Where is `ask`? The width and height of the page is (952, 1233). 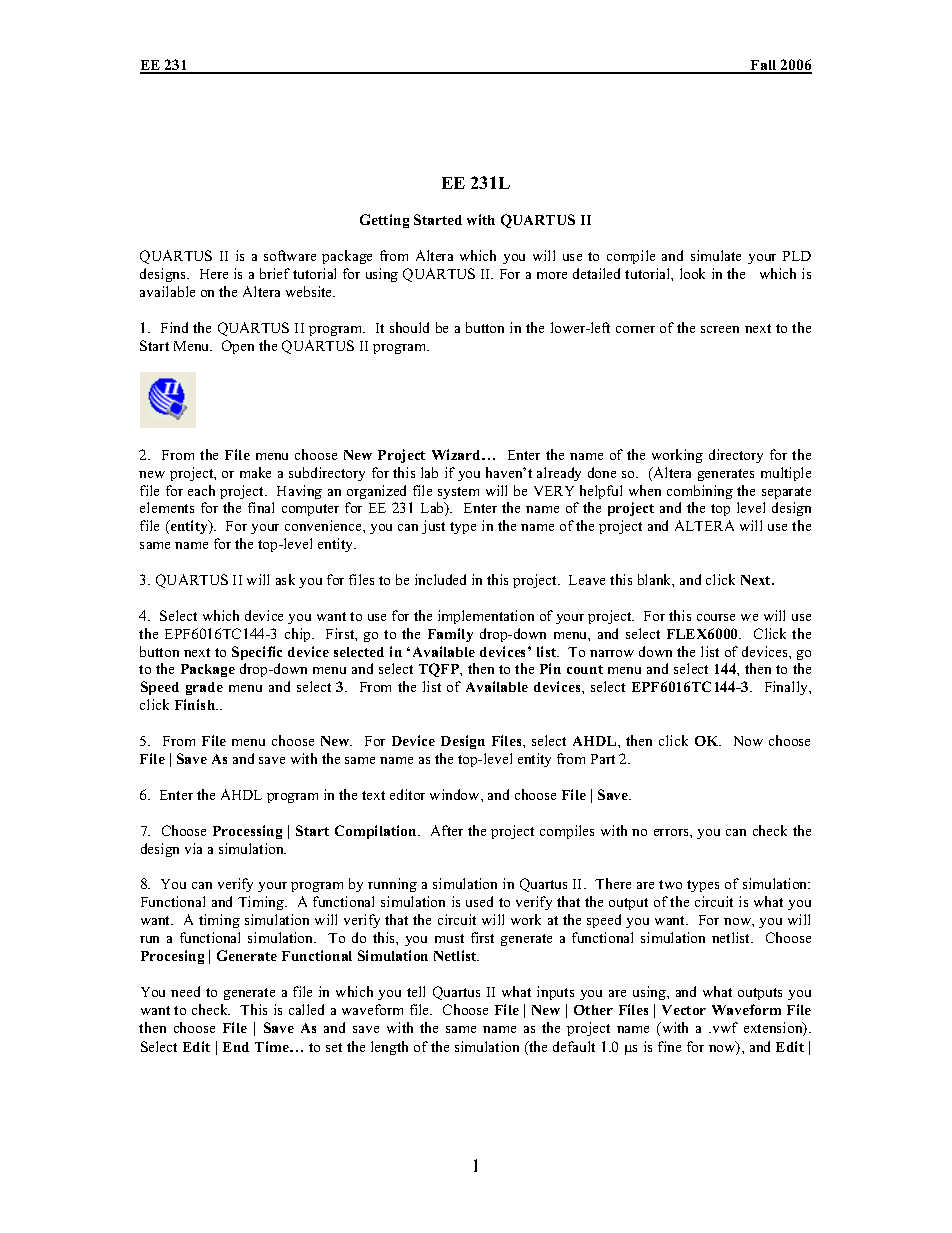
ask is located at coordinates (285, 579).
